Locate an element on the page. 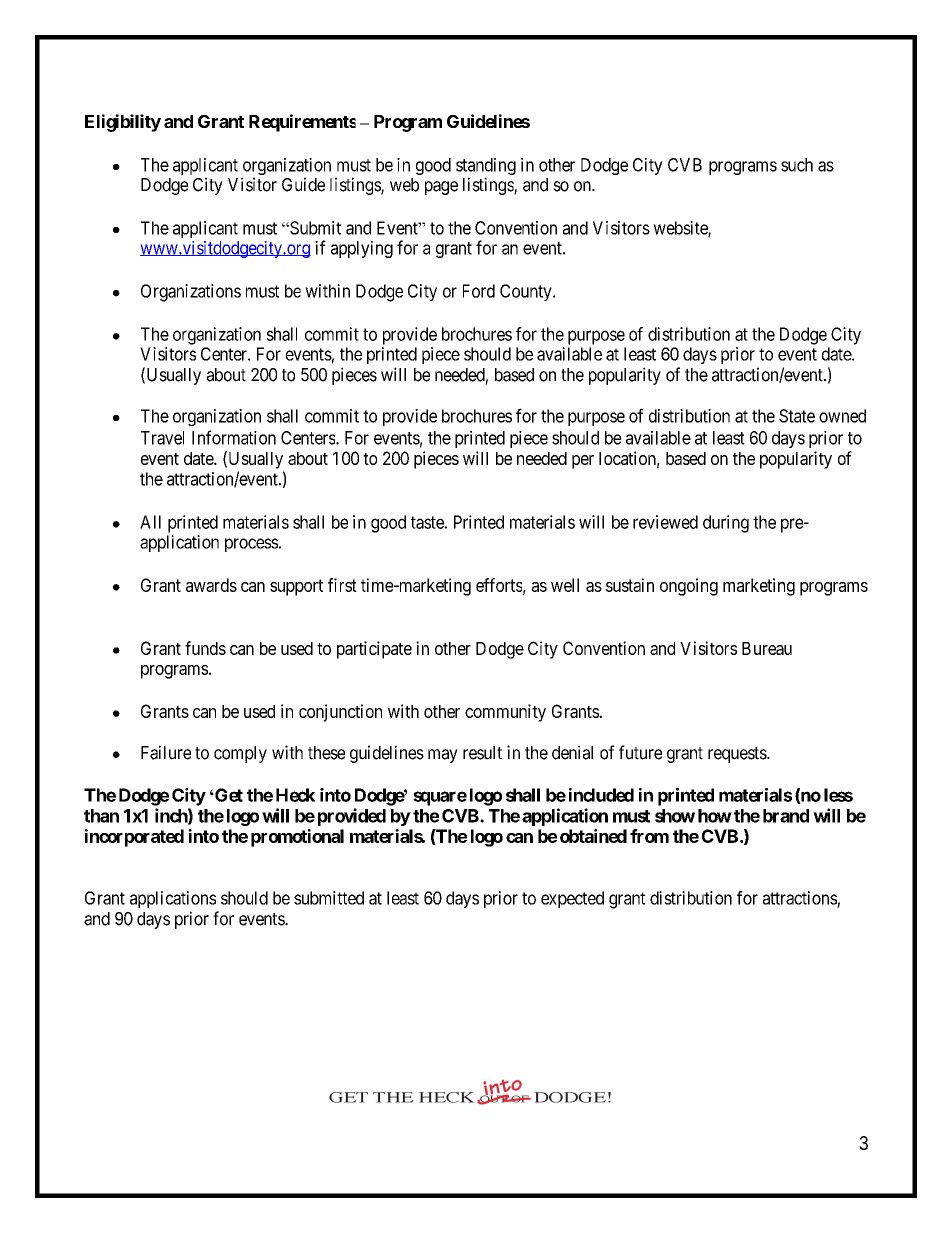 The image size is (952, 1233). expected is located at coordinates (572, 899).
